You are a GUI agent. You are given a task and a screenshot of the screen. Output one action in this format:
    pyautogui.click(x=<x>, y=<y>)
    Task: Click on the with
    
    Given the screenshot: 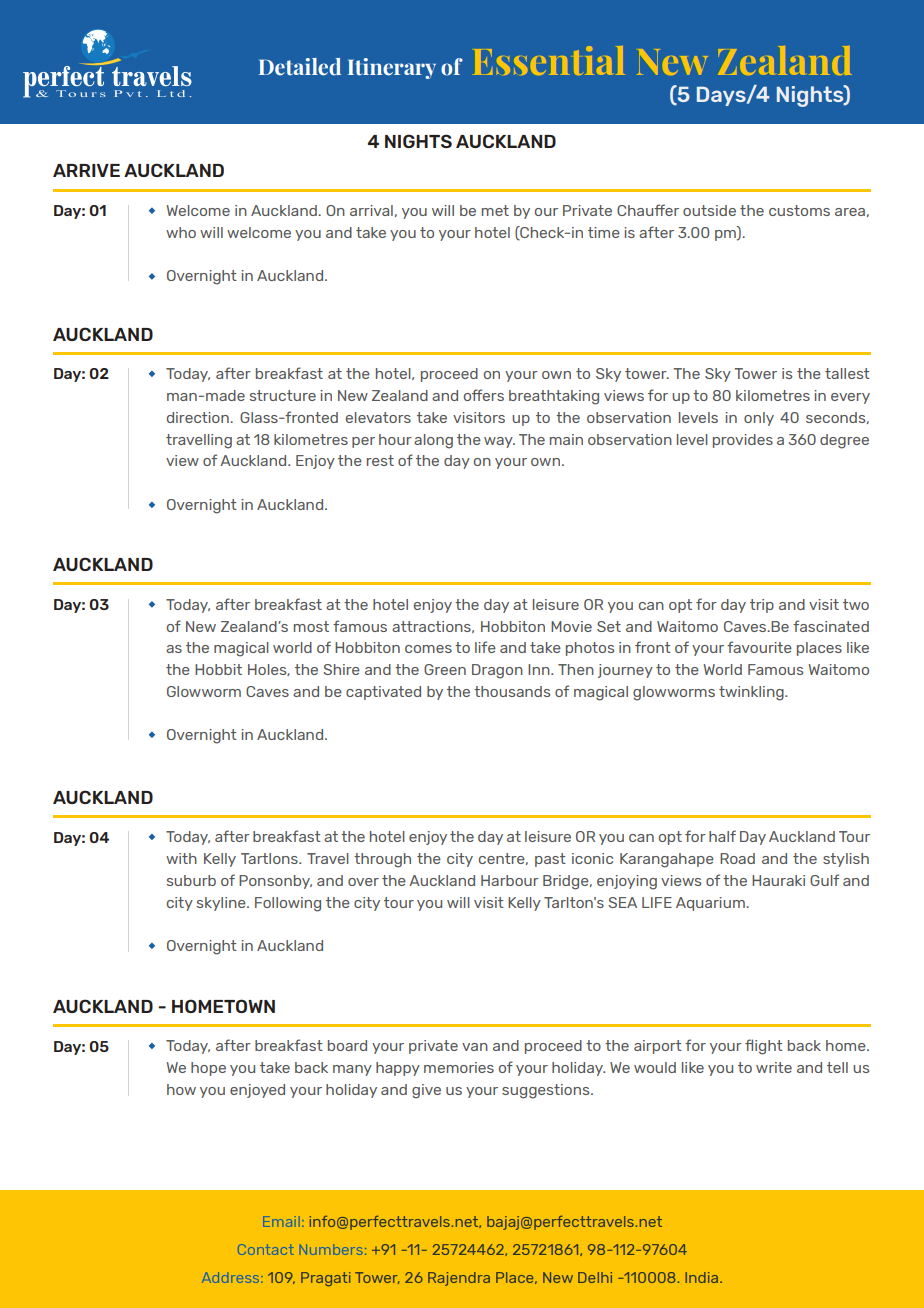 What is the action you would take?
    pyautogui.click(x=181, y=858)
